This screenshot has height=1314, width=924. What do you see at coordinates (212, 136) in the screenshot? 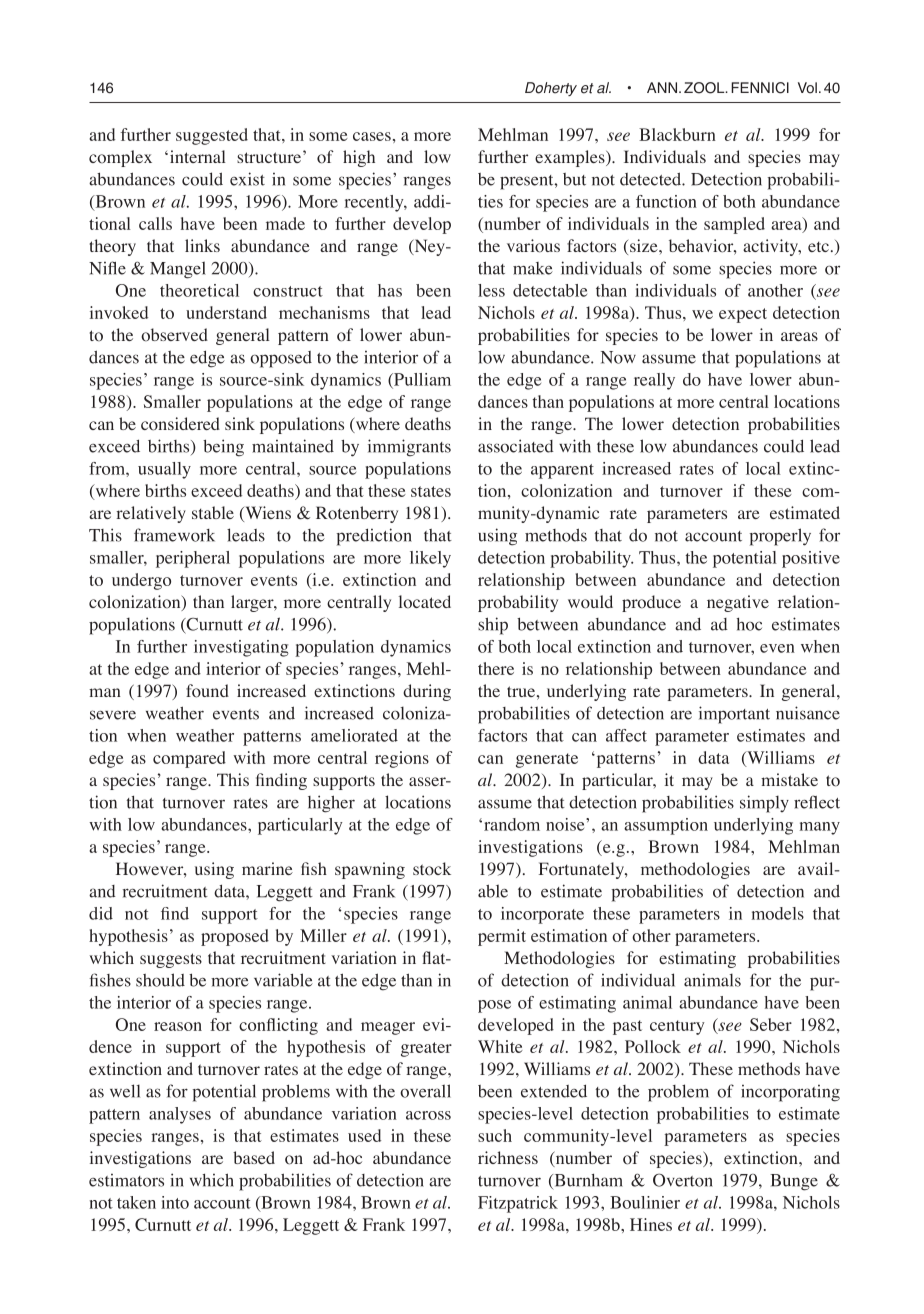
I see `suggested` at bounding box center [212, 136].
